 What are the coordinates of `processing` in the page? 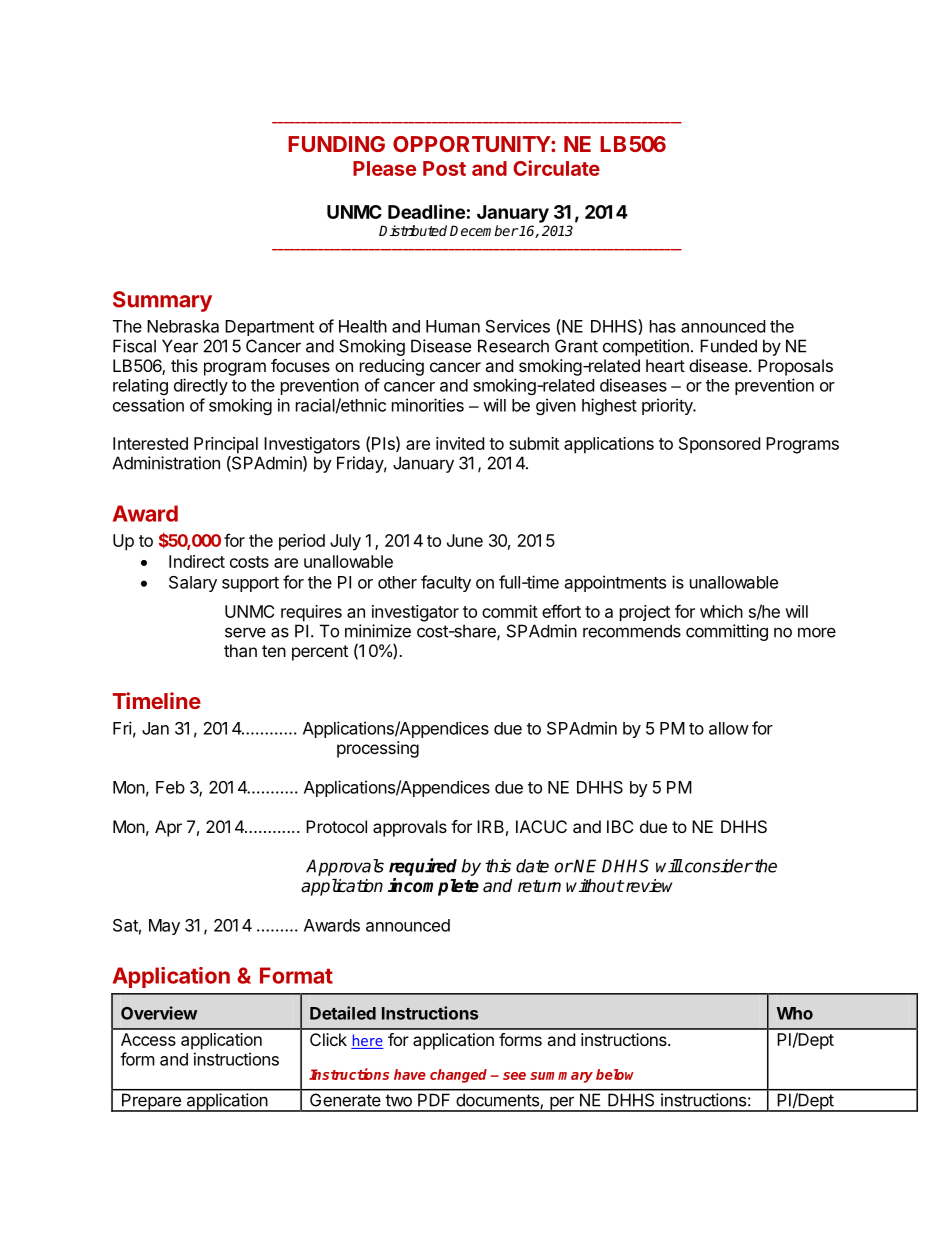 It's located at (378, 749).
